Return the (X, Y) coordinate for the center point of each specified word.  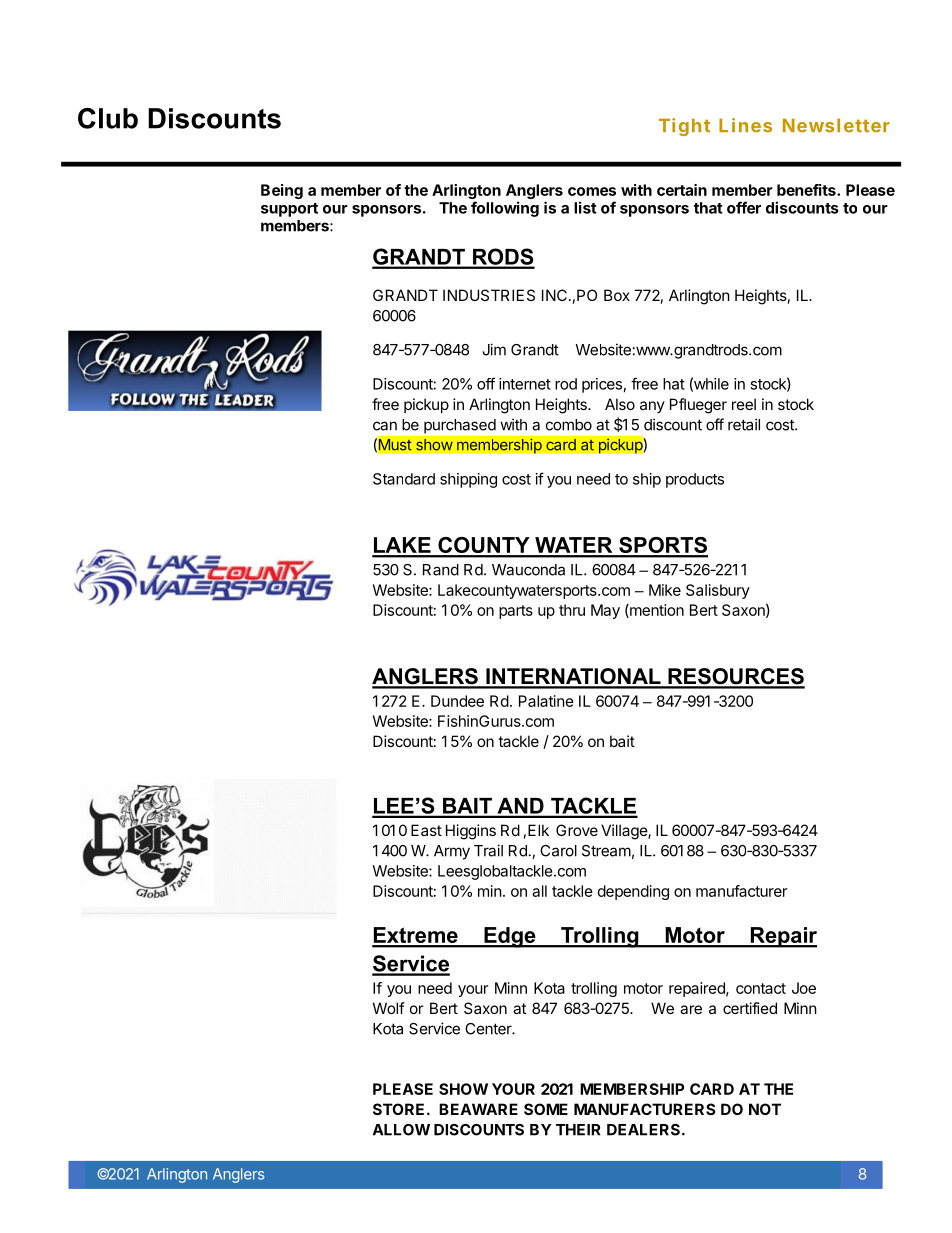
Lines (745, 125)
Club (108, 118)
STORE (398, 1109)
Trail (488, 850)
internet (525, 384)
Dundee (457, 701)
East (426, 830)
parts (516, 612)
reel (744, 404)
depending (633, 892)
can (385, 426)
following (505, 209)
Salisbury (718, 591)
